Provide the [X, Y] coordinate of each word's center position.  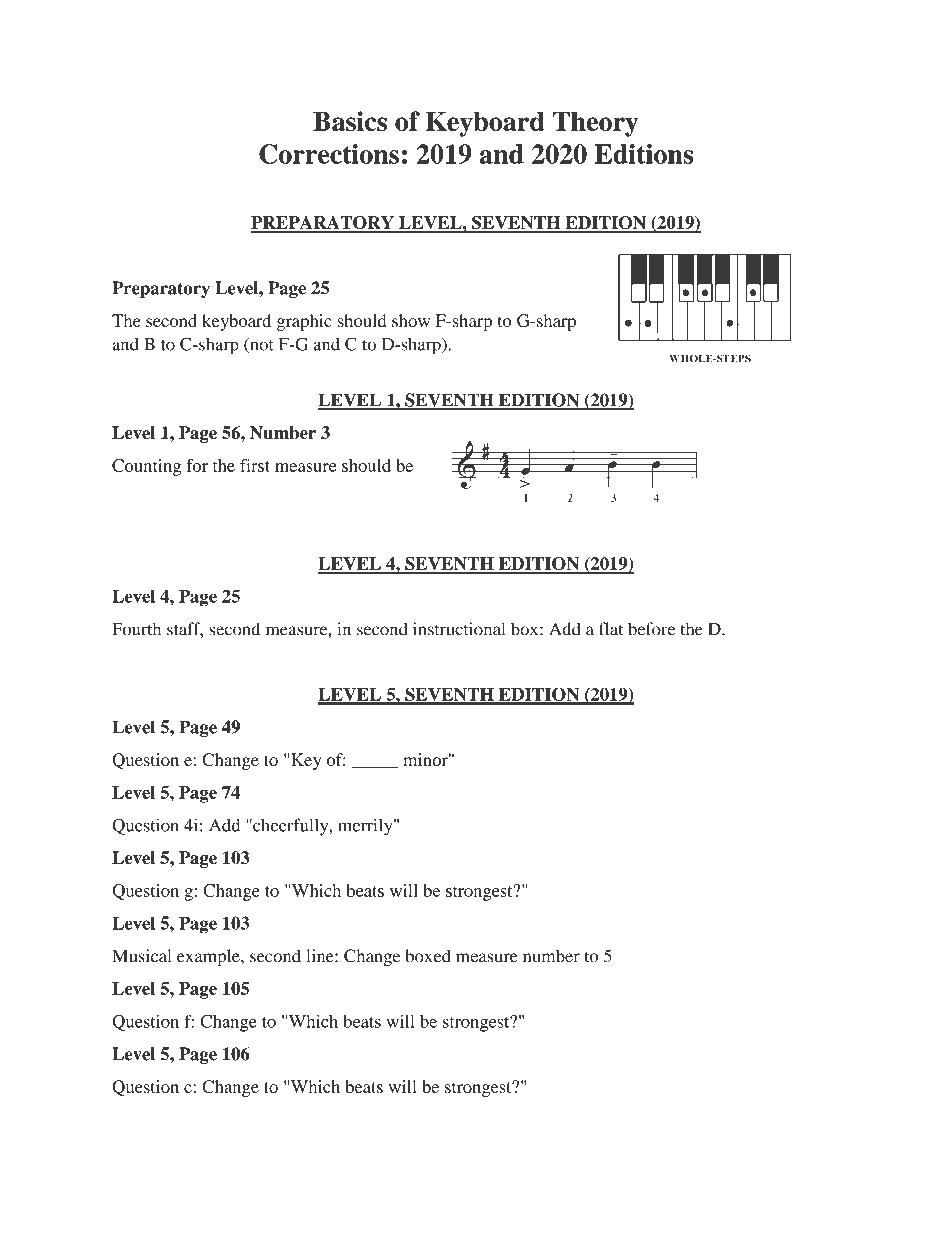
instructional [459, 629]
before [651, 629]
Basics [350, 121]
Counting [146, 467]
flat [611, 629]
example [209, 957]
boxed [428, 956]
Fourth [137, 629]
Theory [596, 124]
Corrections [329, 154]
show [411, 320]
